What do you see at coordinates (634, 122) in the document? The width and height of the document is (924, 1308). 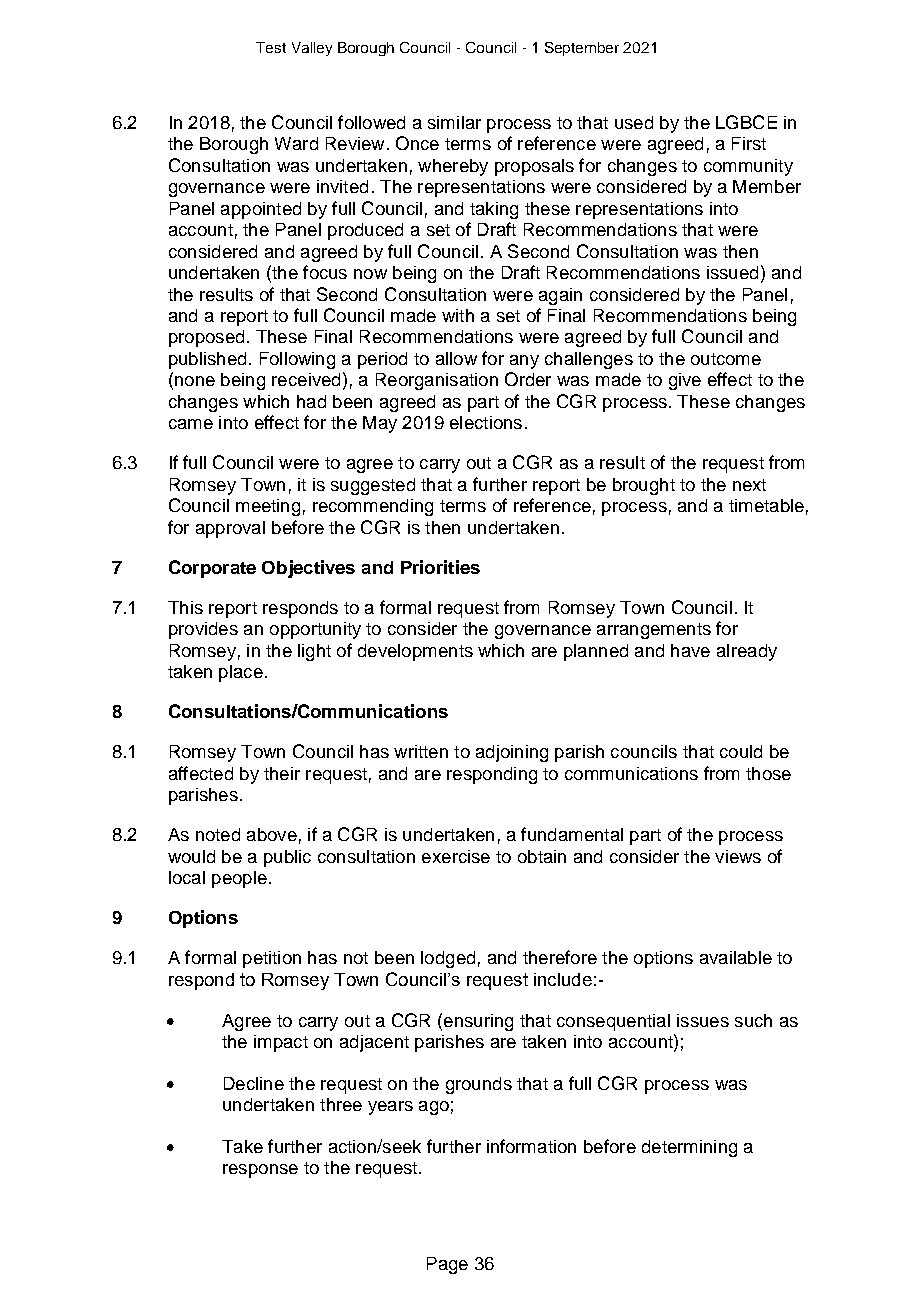 I see `used` at bounding box center [634, 122].
